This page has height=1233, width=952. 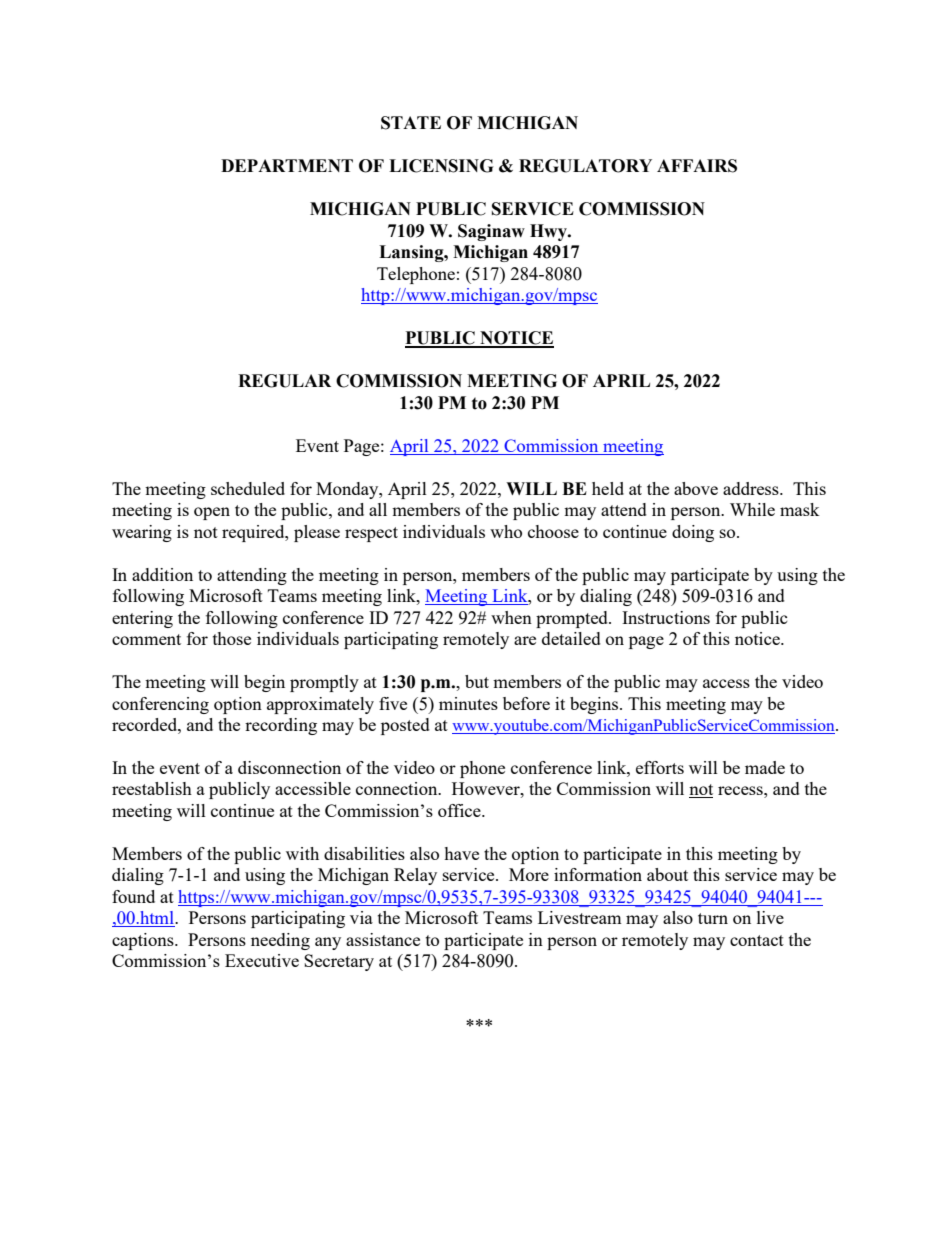 I want to click on turn, so click(x=713, y=918).
